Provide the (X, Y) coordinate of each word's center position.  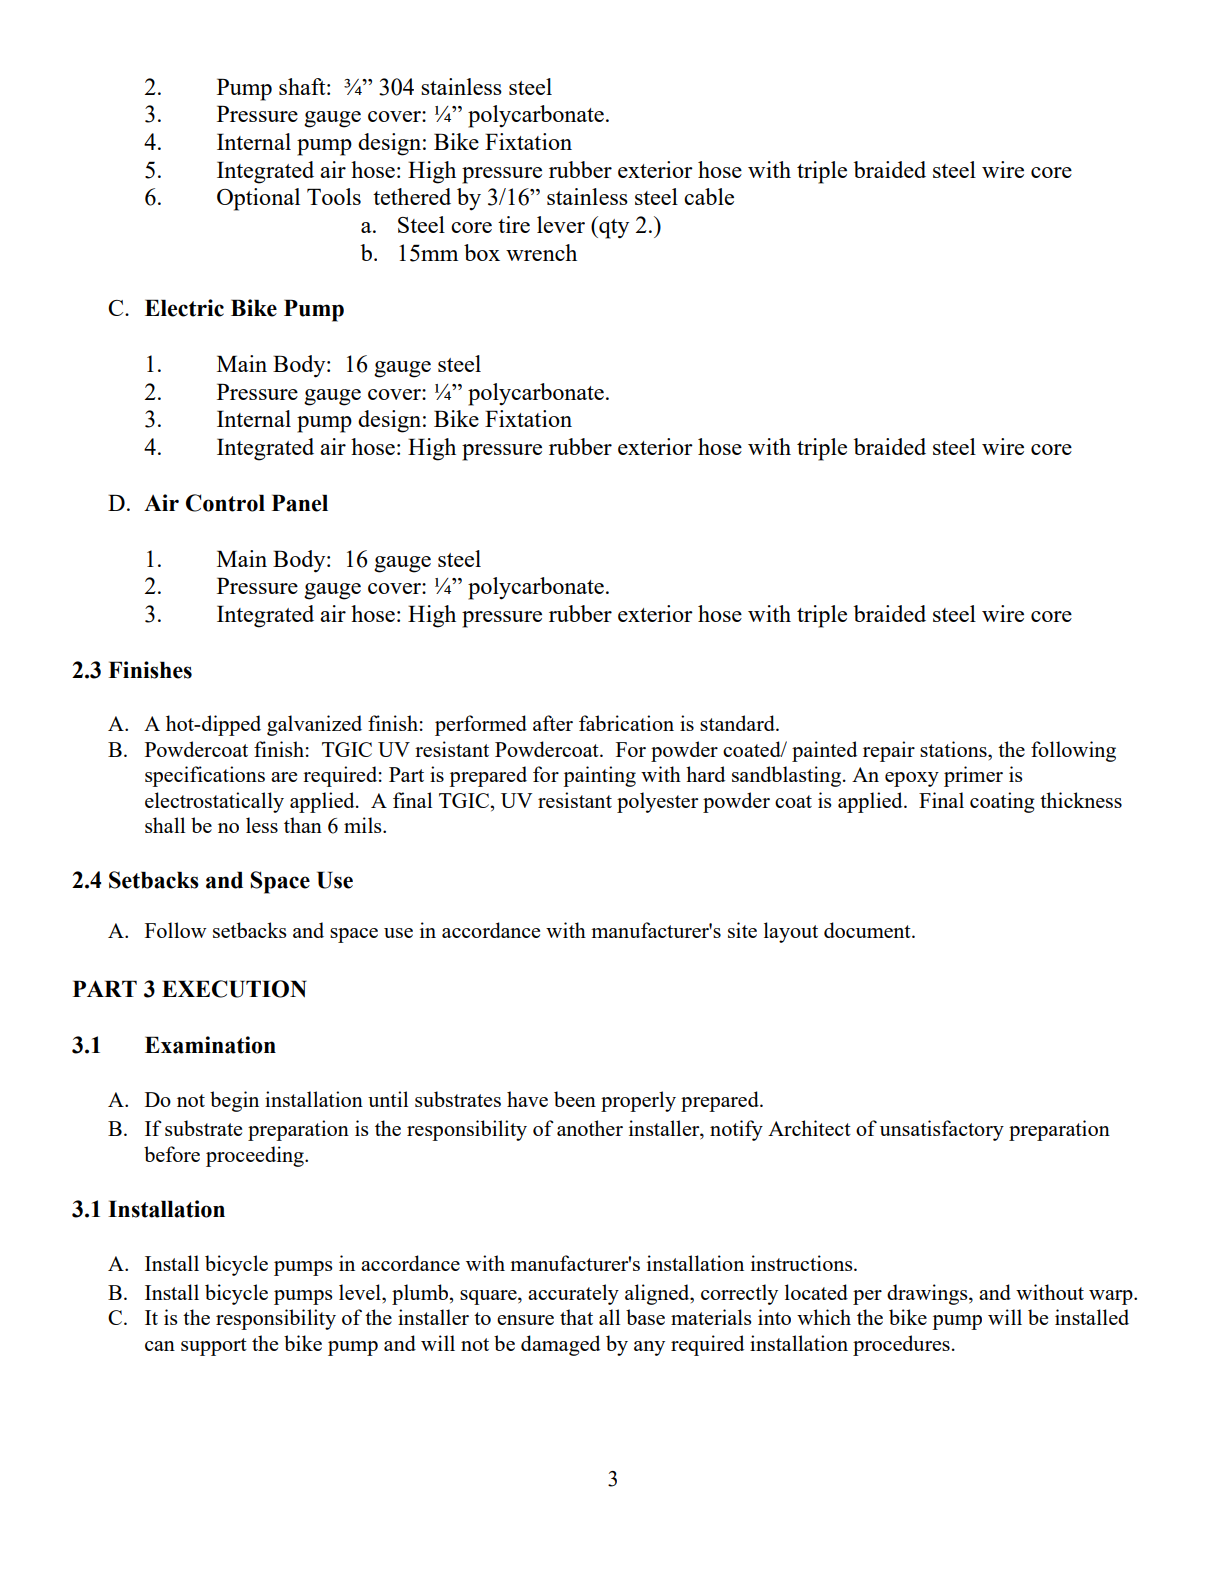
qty (613, 227)
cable (709, 196)
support (214, 1347)
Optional (258, 199)
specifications (205, 776)
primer (973, 776)
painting (599, 776)
